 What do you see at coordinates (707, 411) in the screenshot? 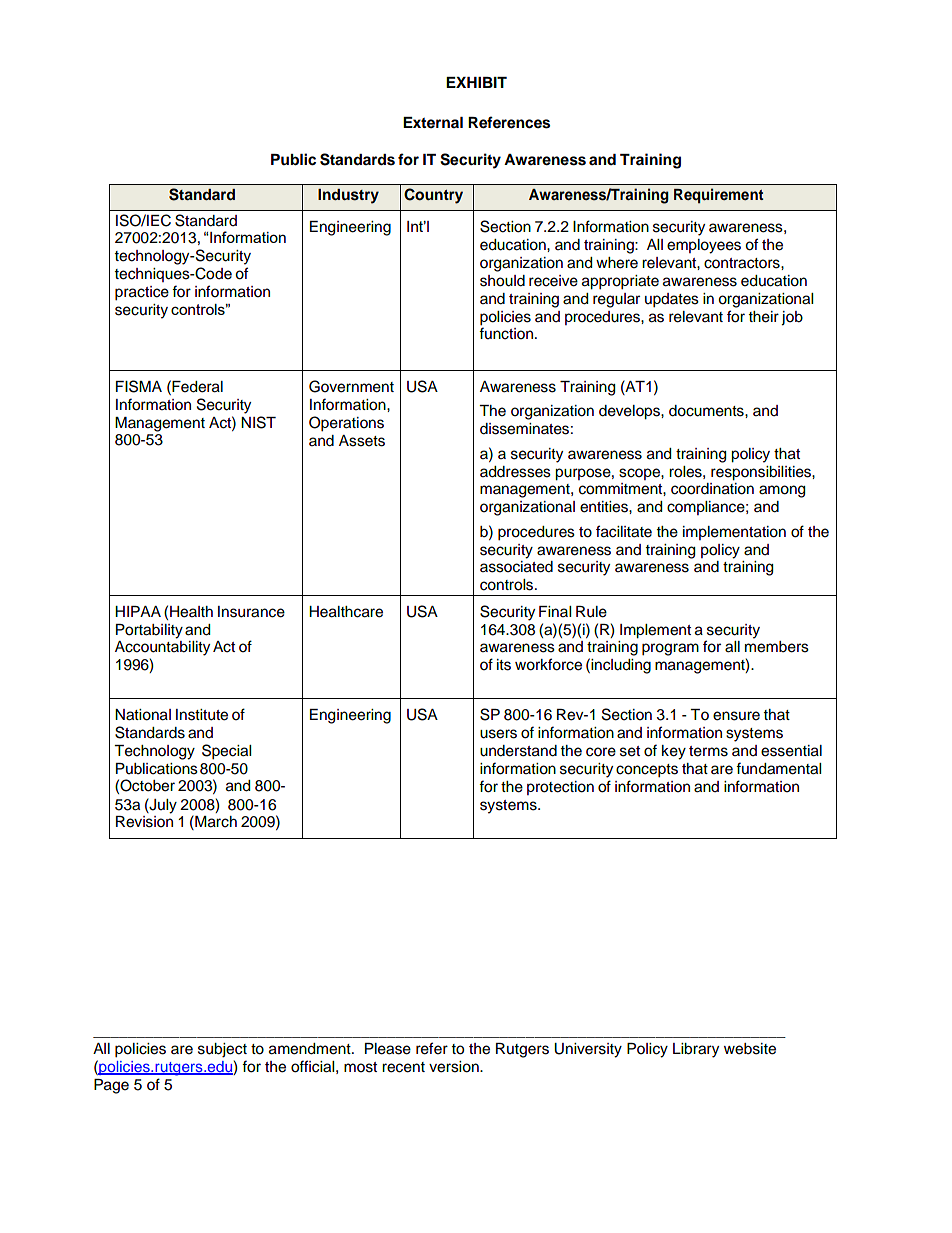
I see `documents` at bounding box center [707, 411].
